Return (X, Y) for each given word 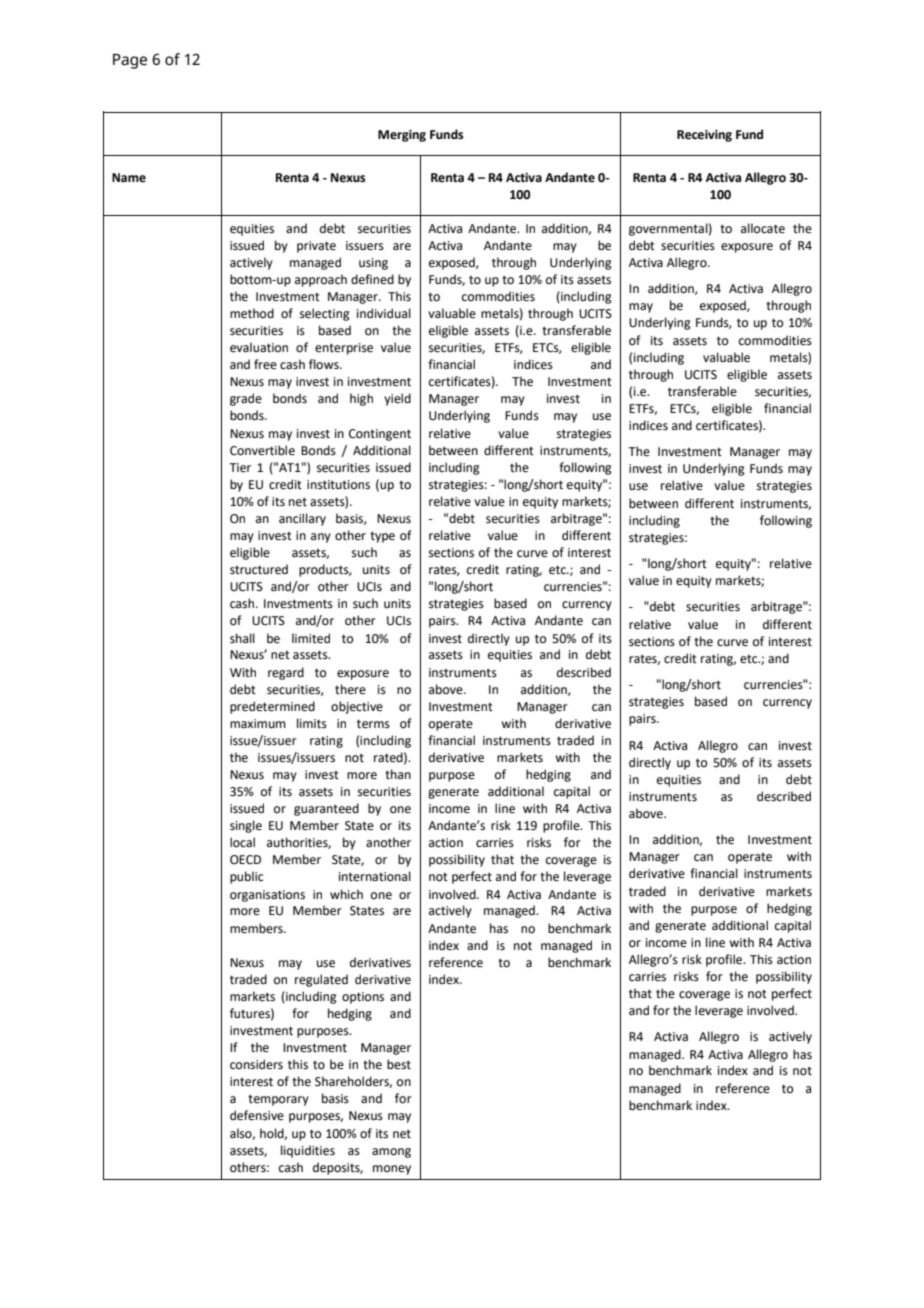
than (398, 774)
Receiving (704, 136)
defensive (257, 1115)
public (246, 877)
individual (384, 313)
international (375, 876)
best (399, 1064)
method (252, 313)
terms (373, 724)
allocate (763, 228)
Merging (402, 136)
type (382, 537)
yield (397, 399)
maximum (258, 724)
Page (130, 61)
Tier (240, 468)
